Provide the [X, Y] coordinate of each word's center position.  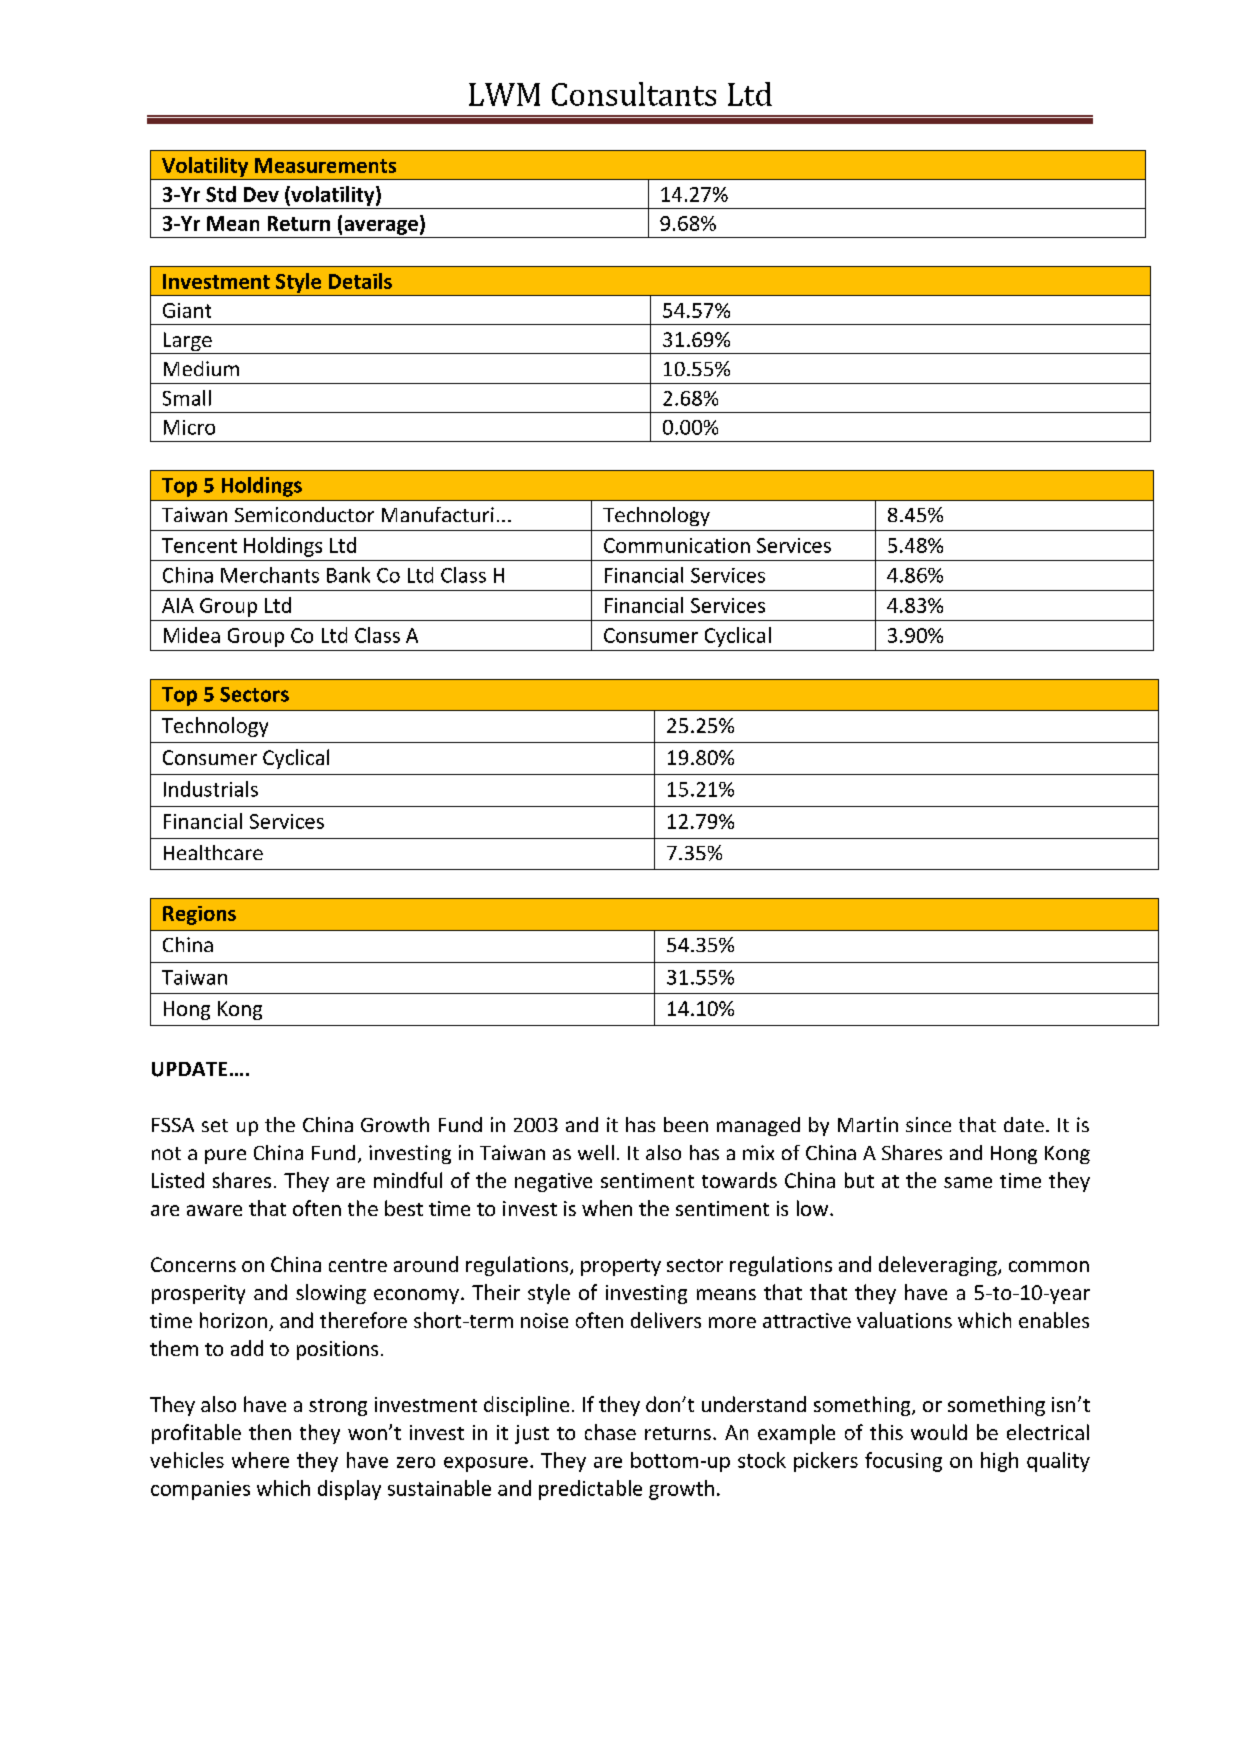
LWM [504, 94]
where [260, 1460]
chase [610, 1432]
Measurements [325, 165]
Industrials [211, 789]
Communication [677, 545]
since [928, 1124]
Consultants [634, 94]
